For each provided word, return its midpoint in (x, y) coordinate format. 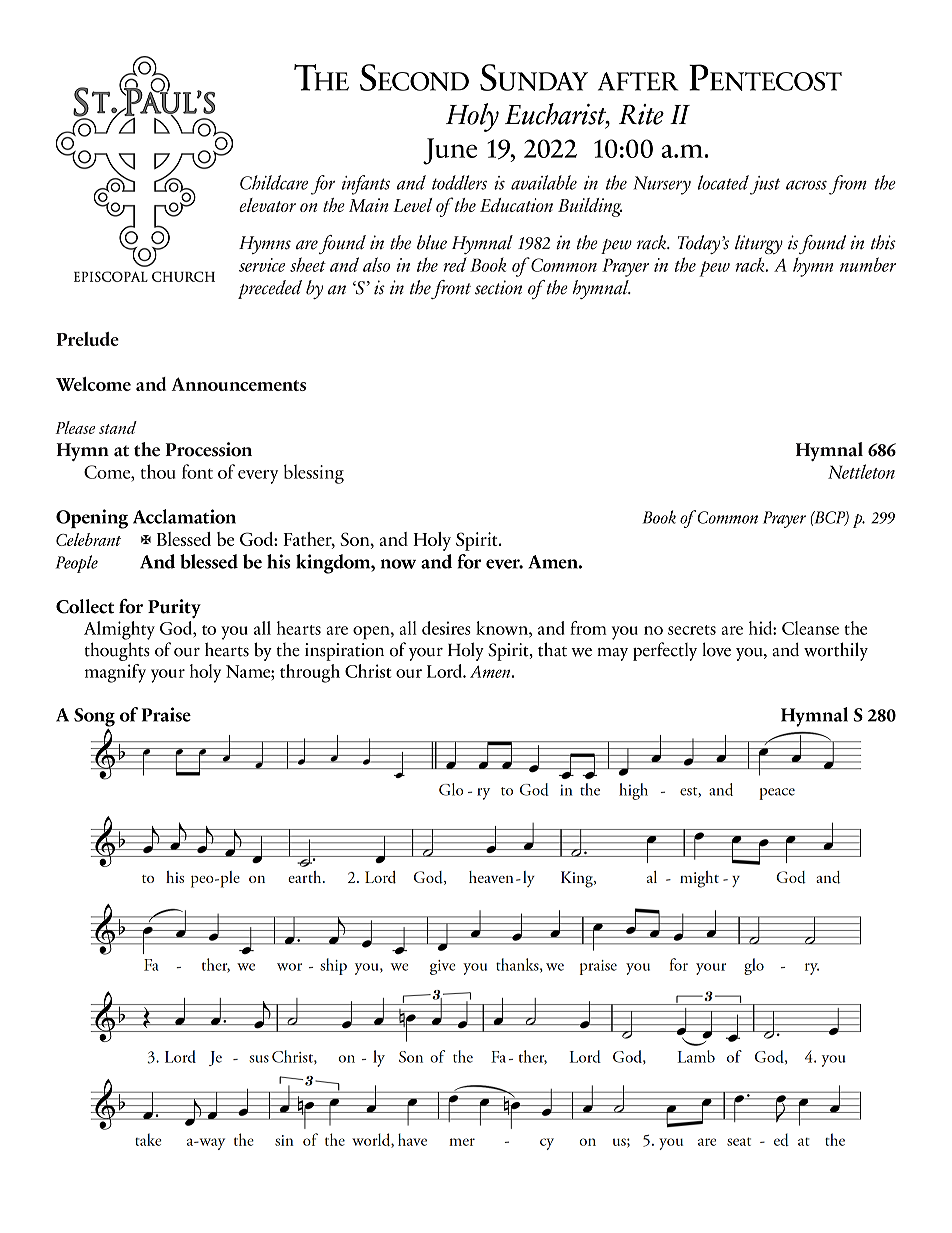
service (262, 265)
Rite (641, 114)
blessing (314, 474)
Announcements (238, 384)
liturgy (759, 244)
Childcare (274, 182)
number (868, 264)
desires (446, 628)
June (450, 151)
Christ (368, 671)
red (455, 264)
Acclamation (184, 516)
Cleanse (810, 628)
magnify (115, 673)
